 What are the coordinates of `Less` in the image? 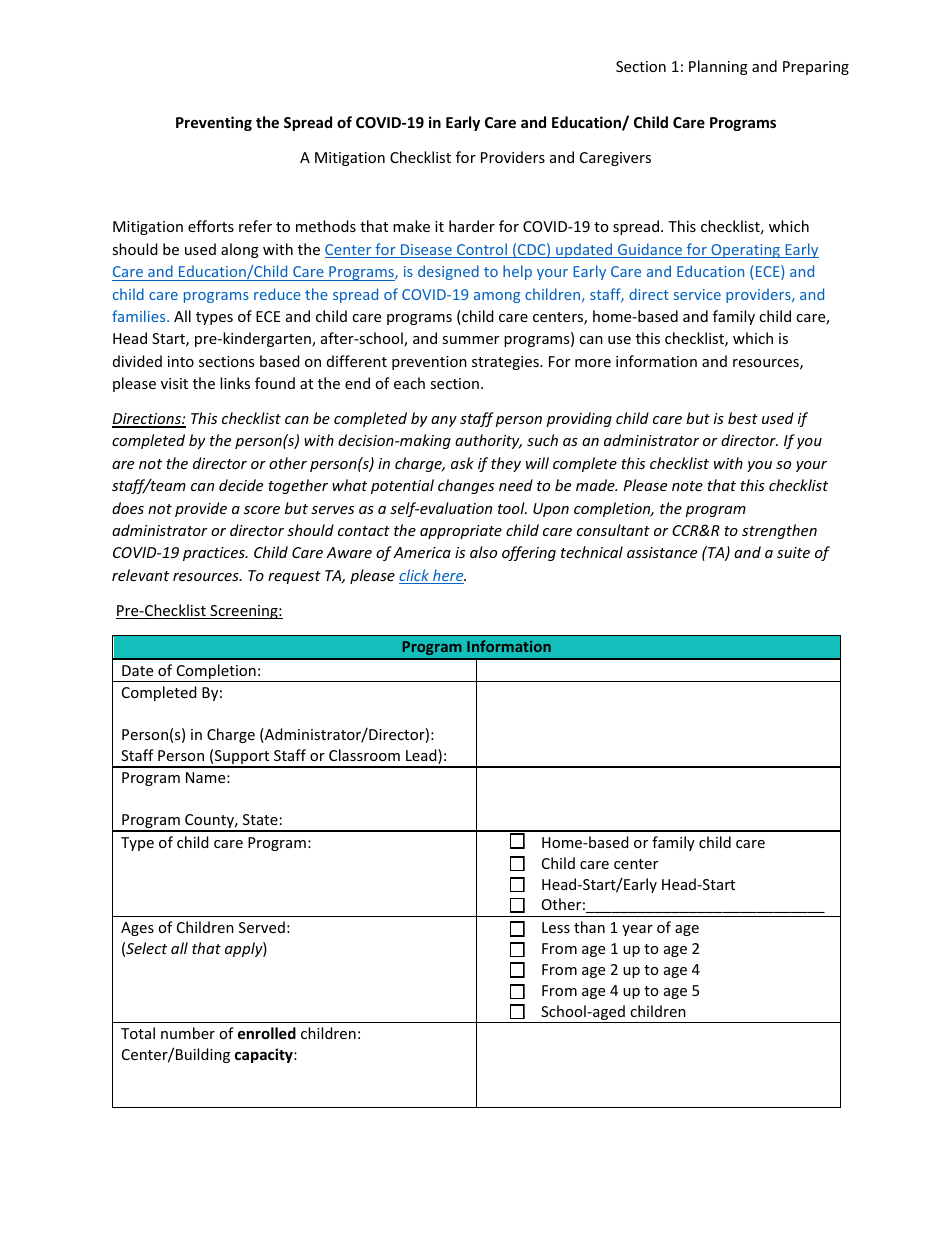 It's located at (556, 927).
